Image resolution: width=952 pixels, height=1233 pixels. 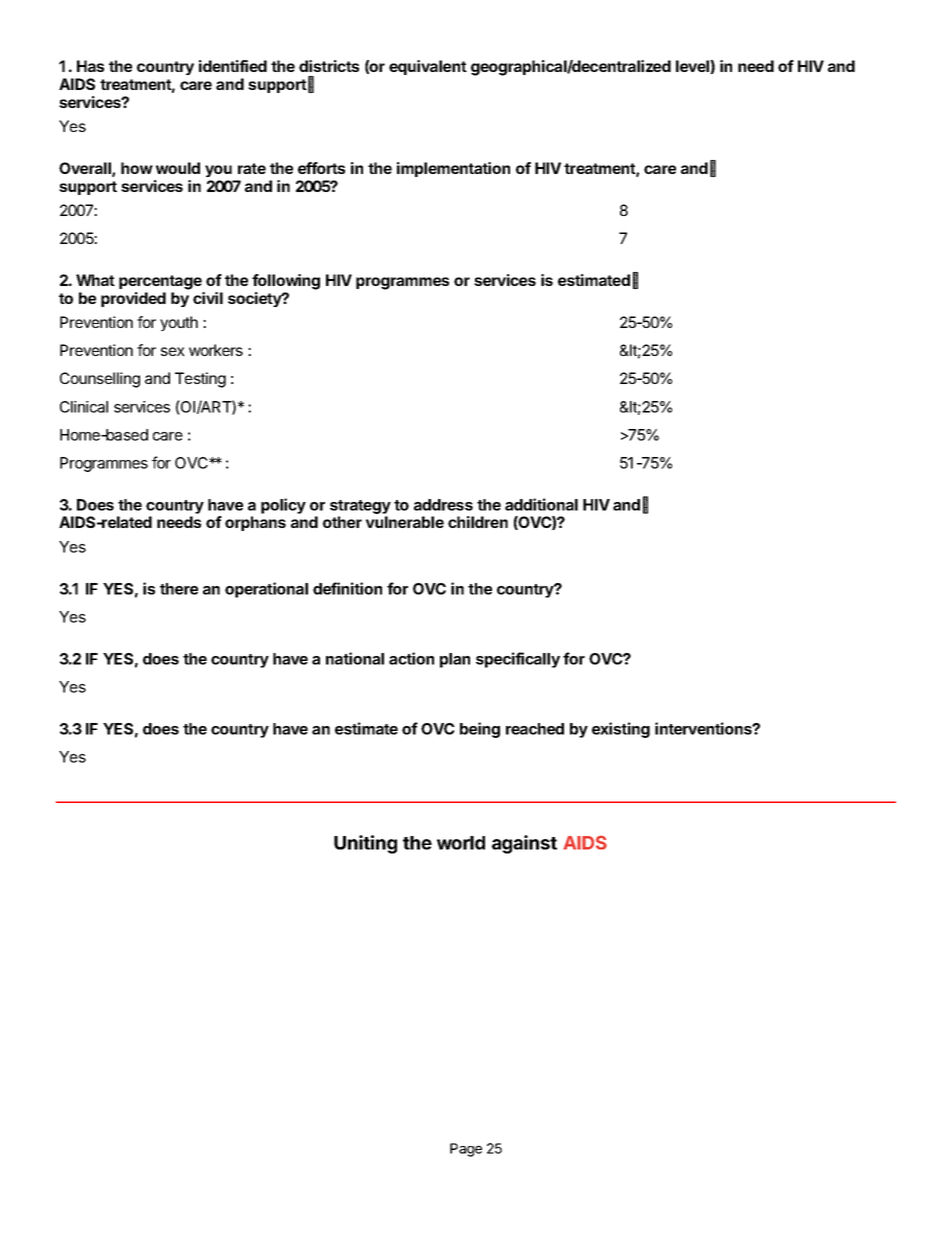 What do you see at coordinates (518, 660) in the screenshot?
I see `specifically` at bounding box center [518, 660].
